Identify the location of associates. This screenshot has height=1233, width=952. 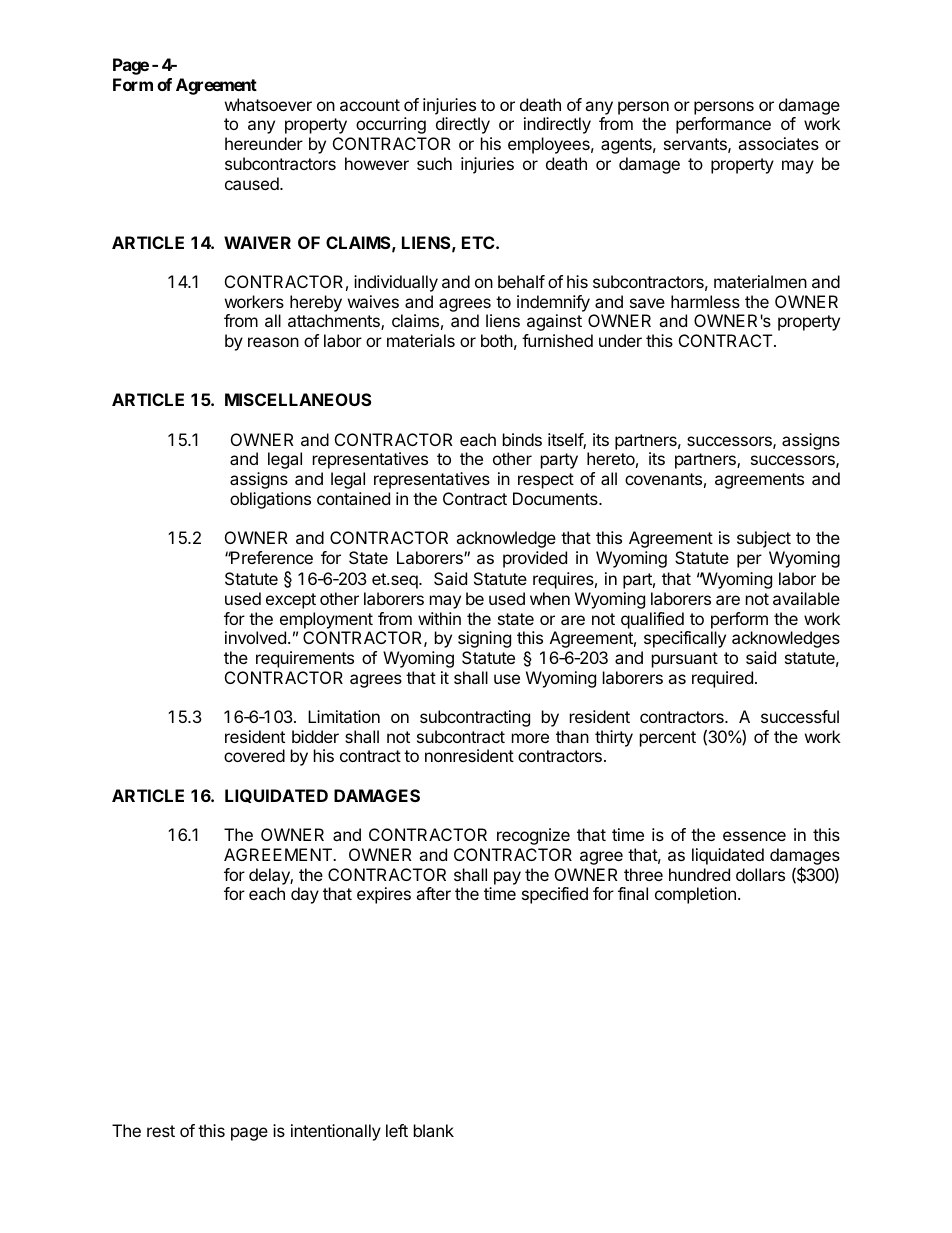
(778, 143).
